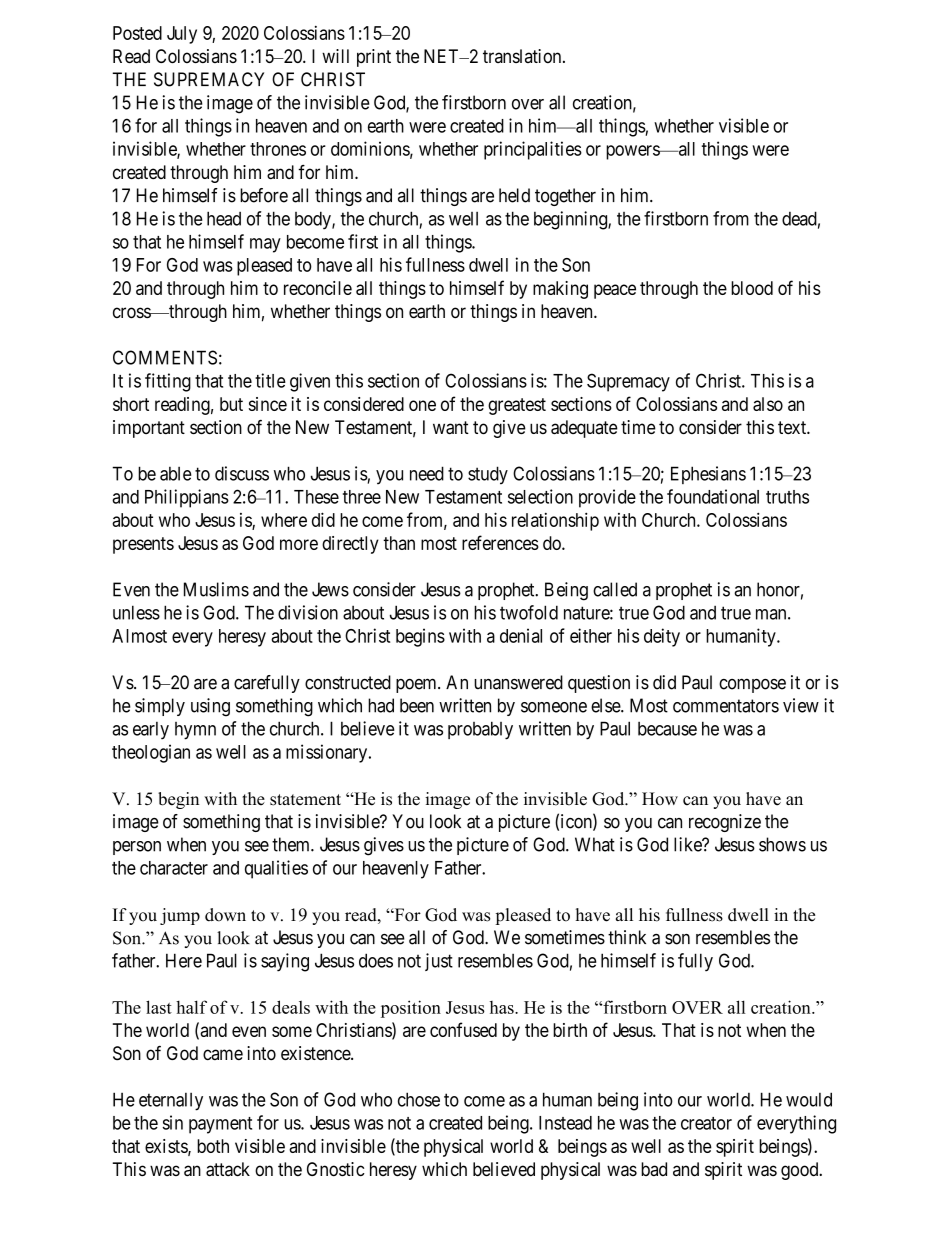  I want to click on both, so click(213, 1146).
